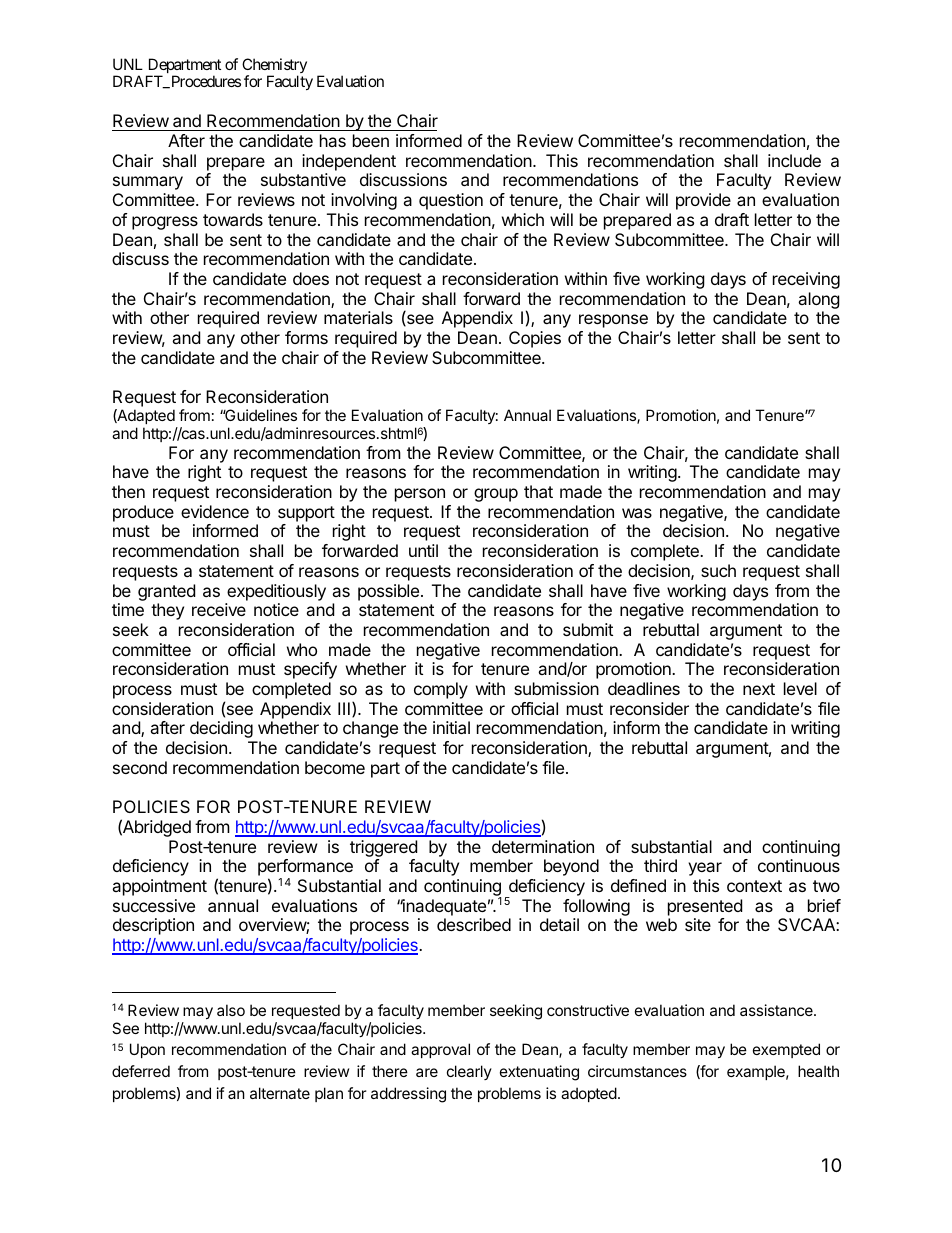 This document has height=1233, width=952. I want to click on until, so click(423, 550).
